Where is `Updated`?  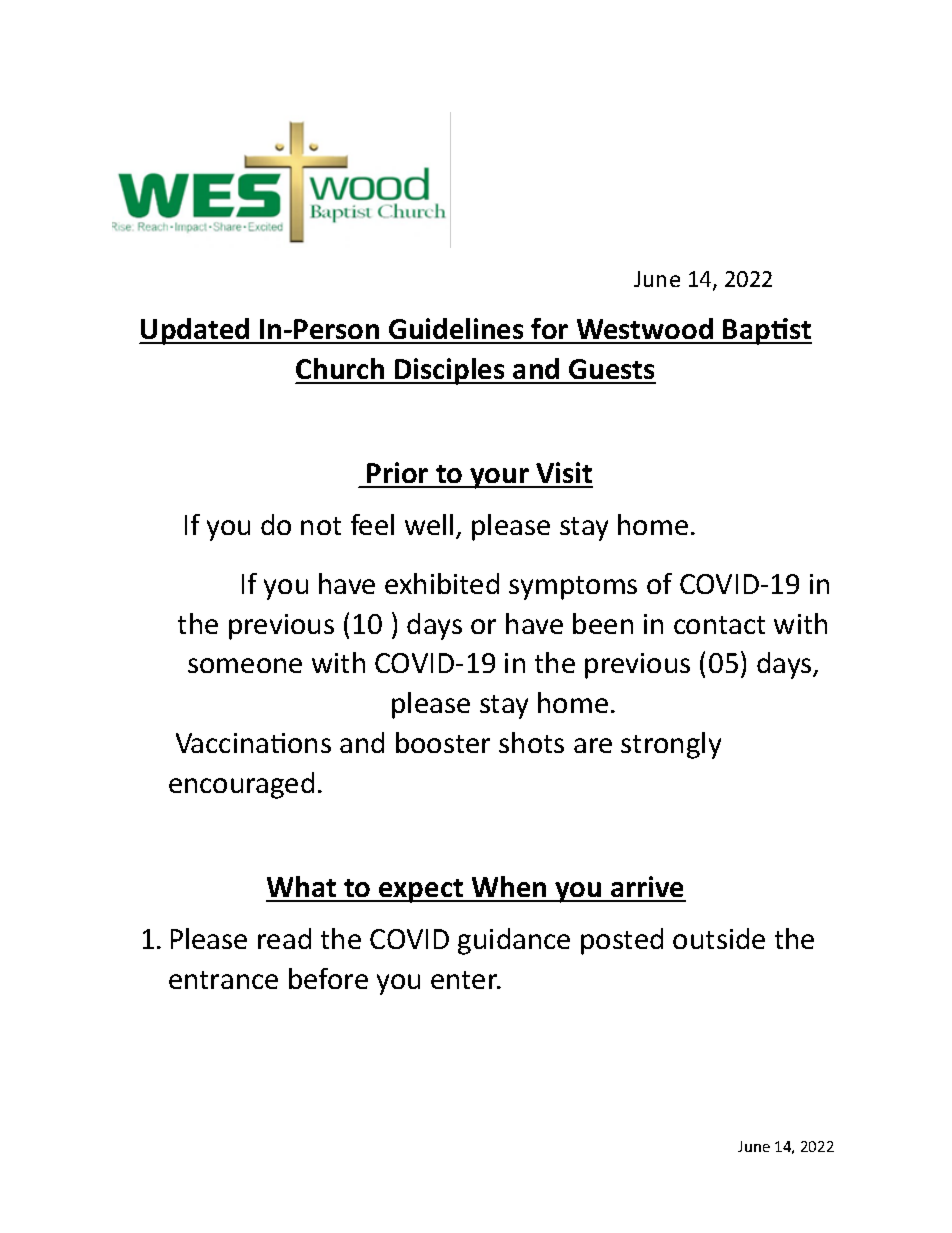 Updated is located at coordinates (196, 331).
